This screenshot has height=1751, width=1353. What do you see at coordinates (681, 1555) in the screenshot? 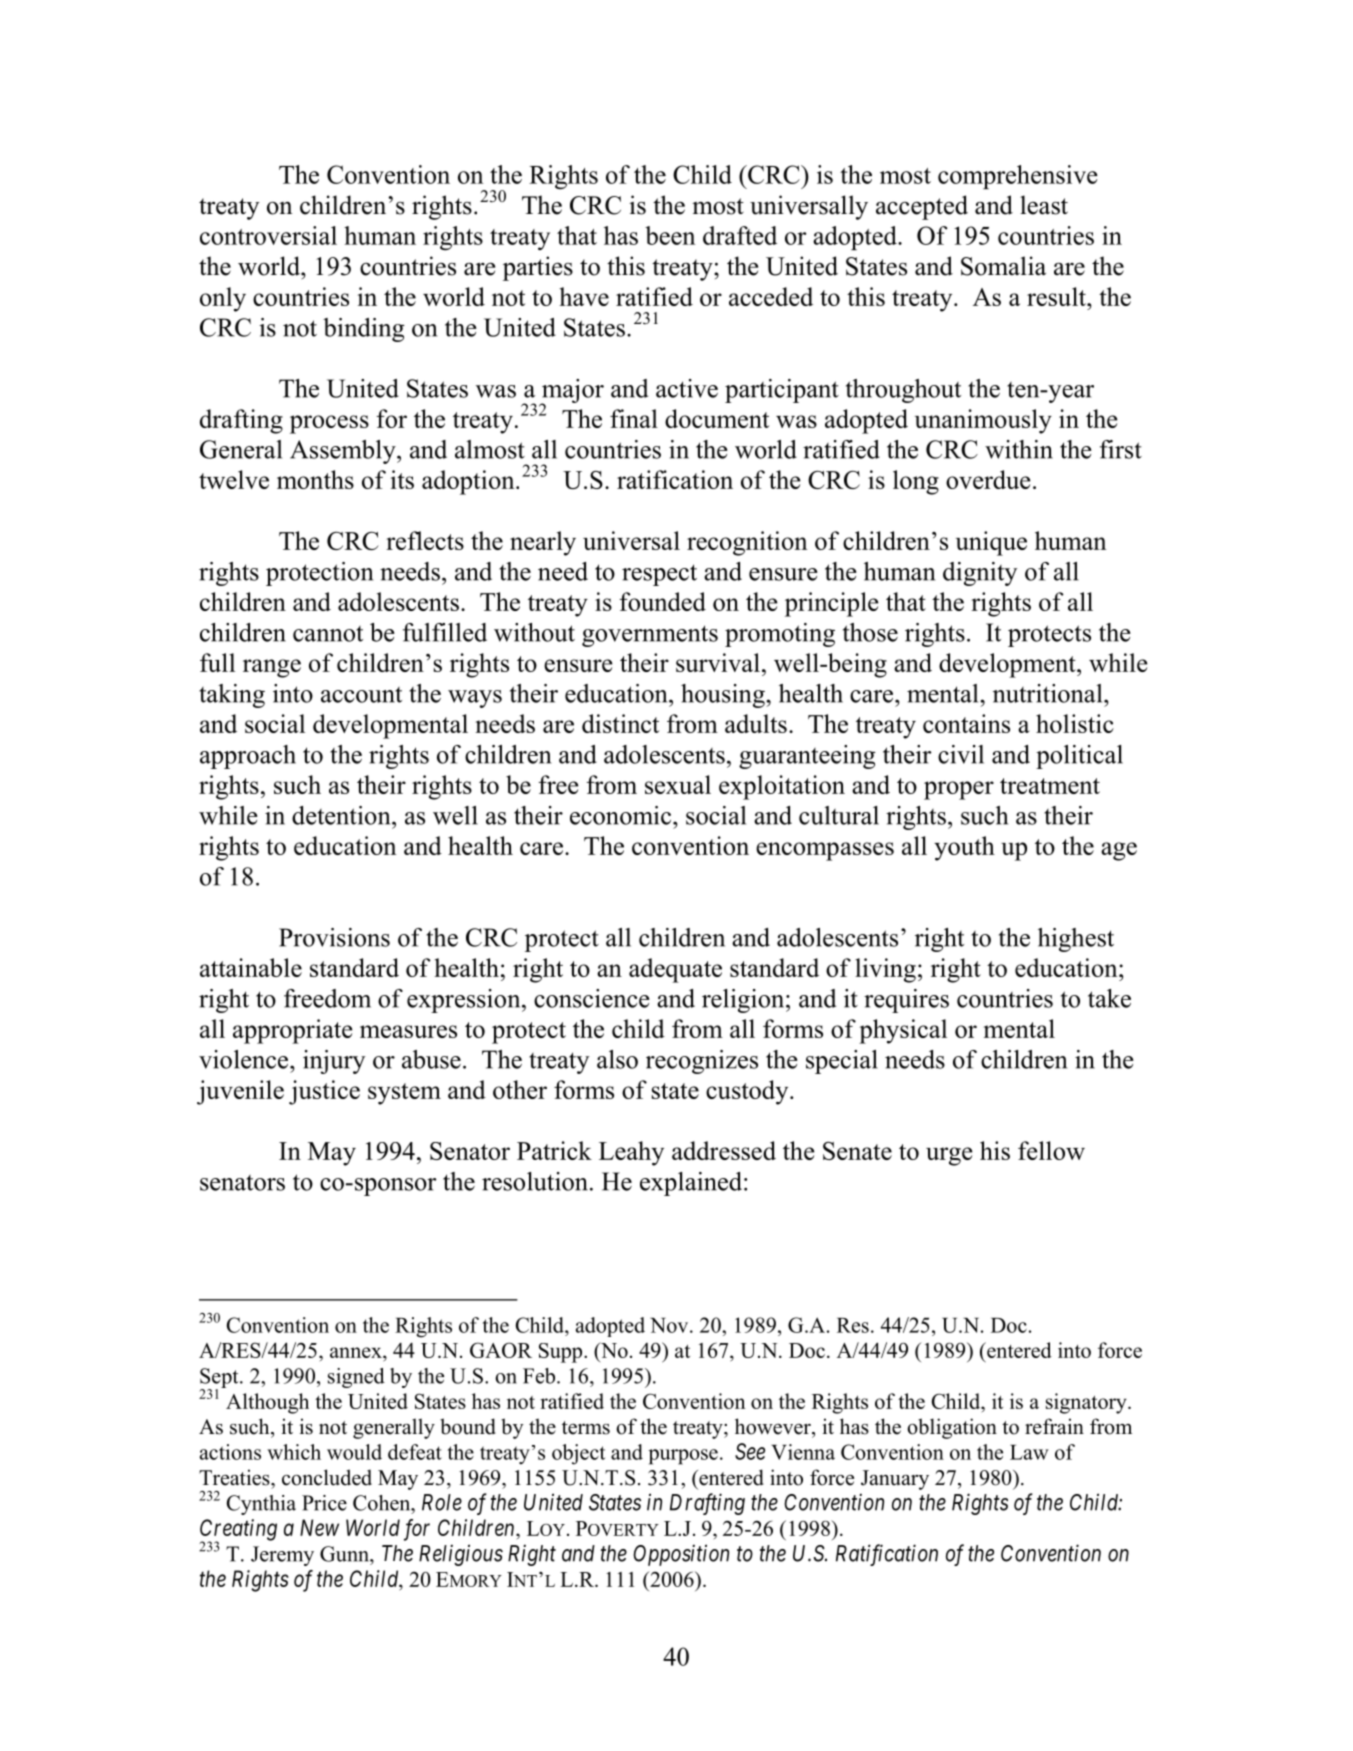
I see `Opposition` at bounding box center [681, 1555].
